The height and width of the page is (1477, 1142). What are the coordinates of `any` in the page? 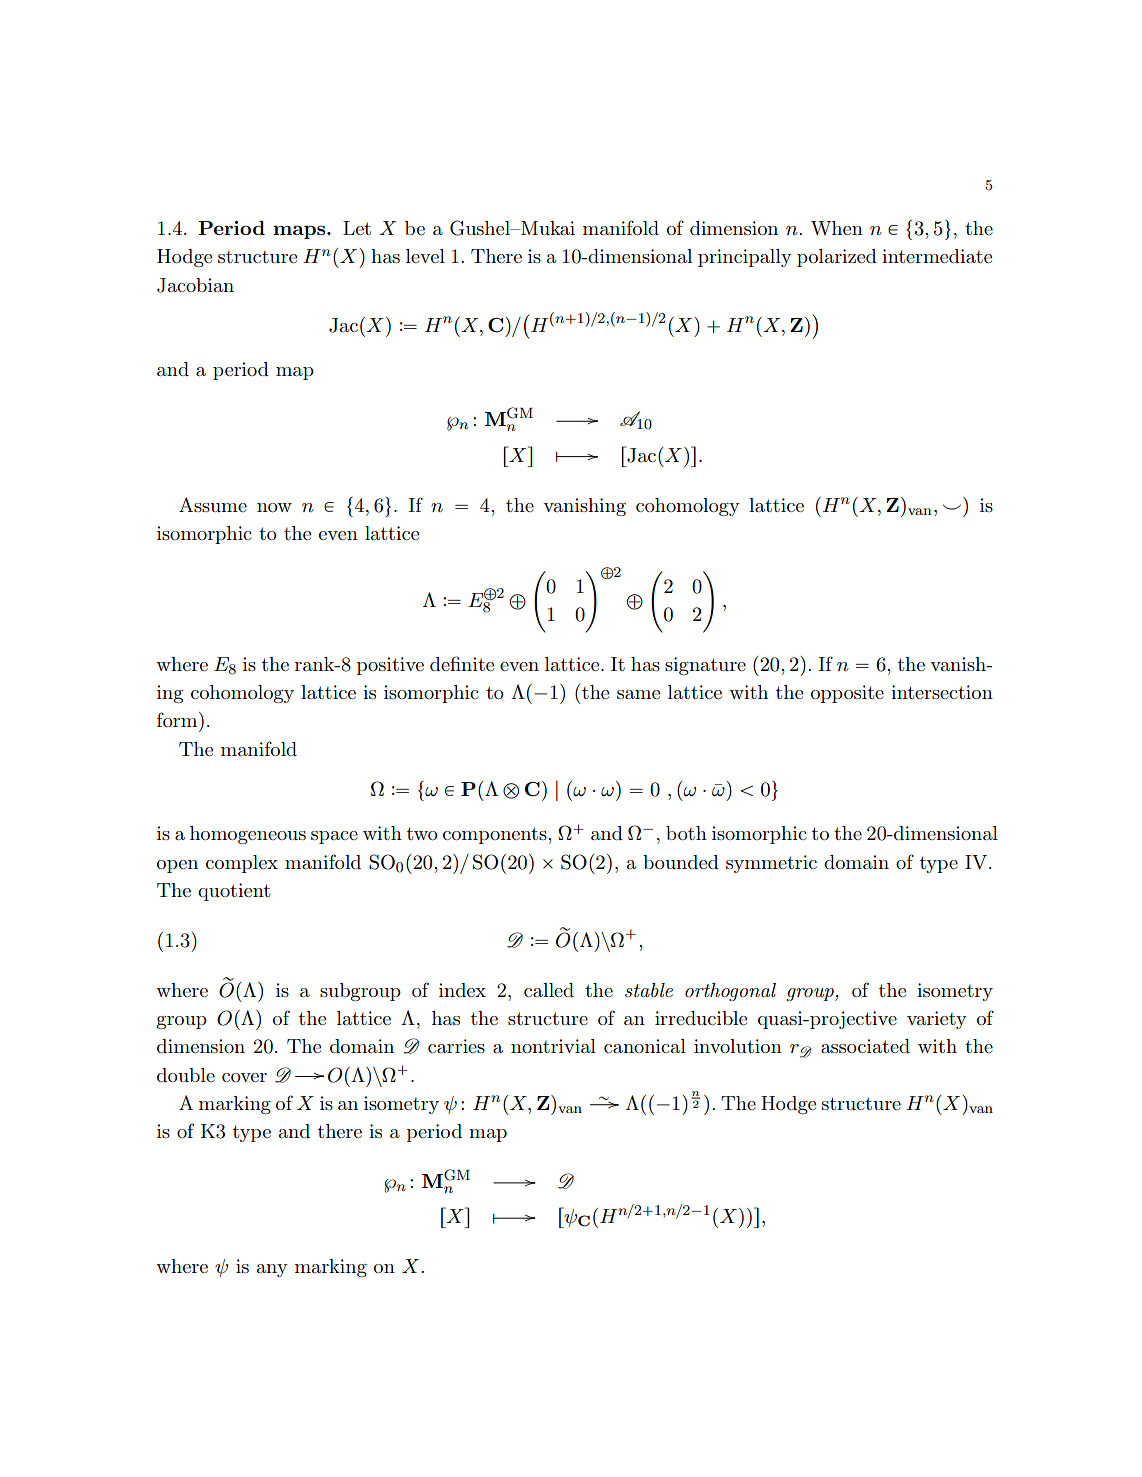 It's located at (272, 1270).
